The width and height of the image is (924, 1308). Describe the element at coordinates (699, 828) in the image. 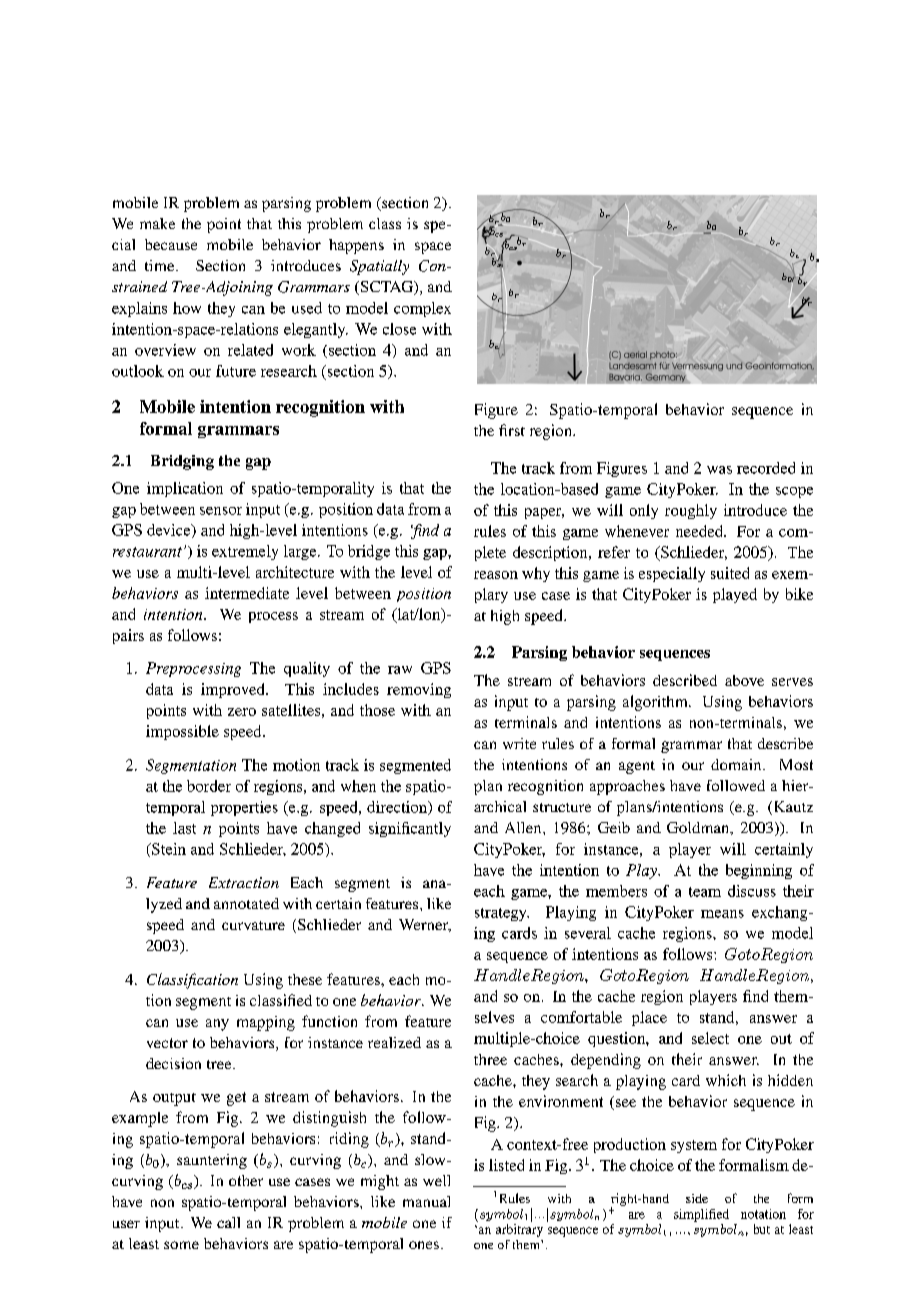

I see `Goldman` at that location.
